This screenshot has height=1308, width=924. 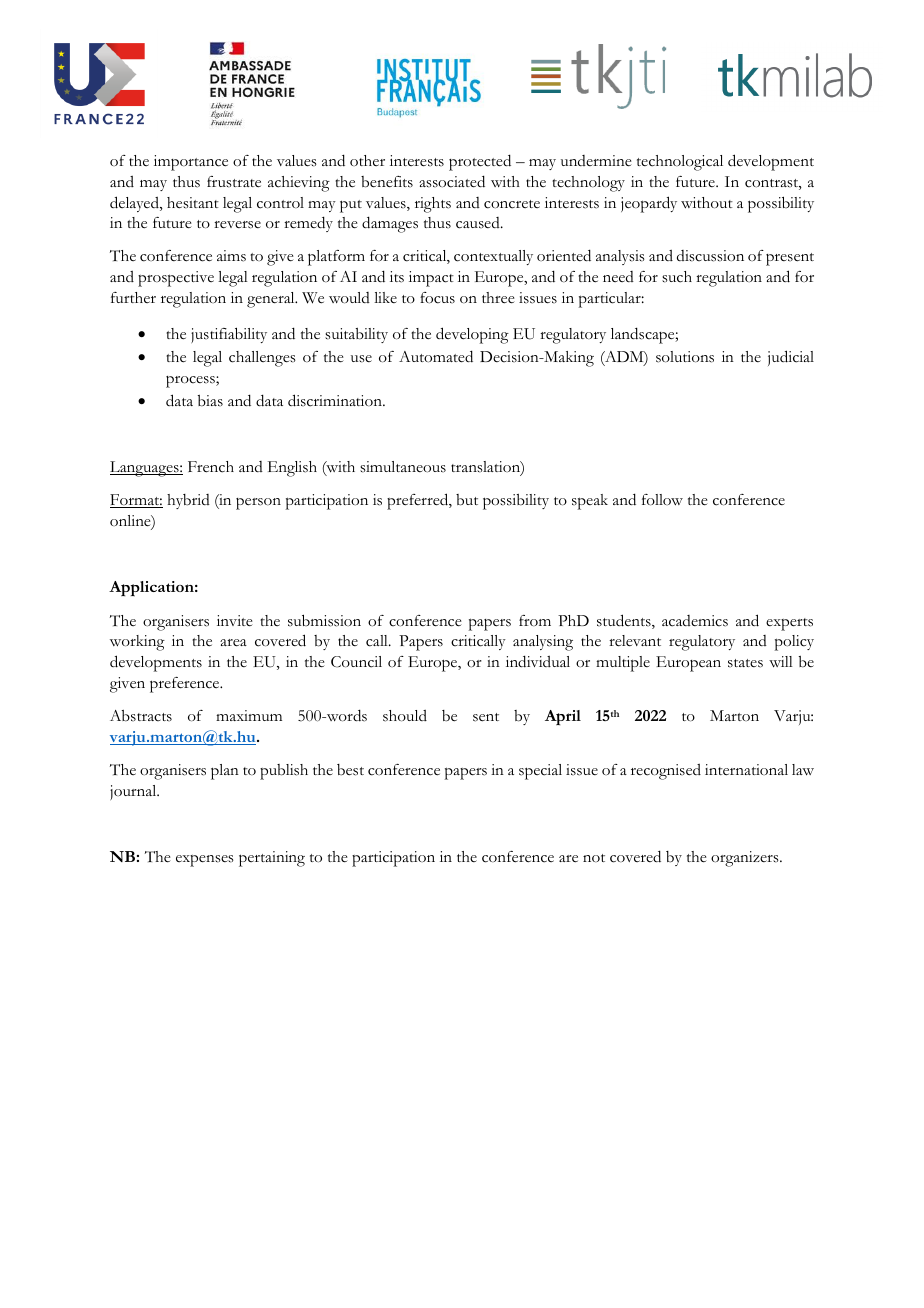 What do you see at coordinates (680, 163) in the screenshot?
I see `technological` at bounding box center [680, 163].
